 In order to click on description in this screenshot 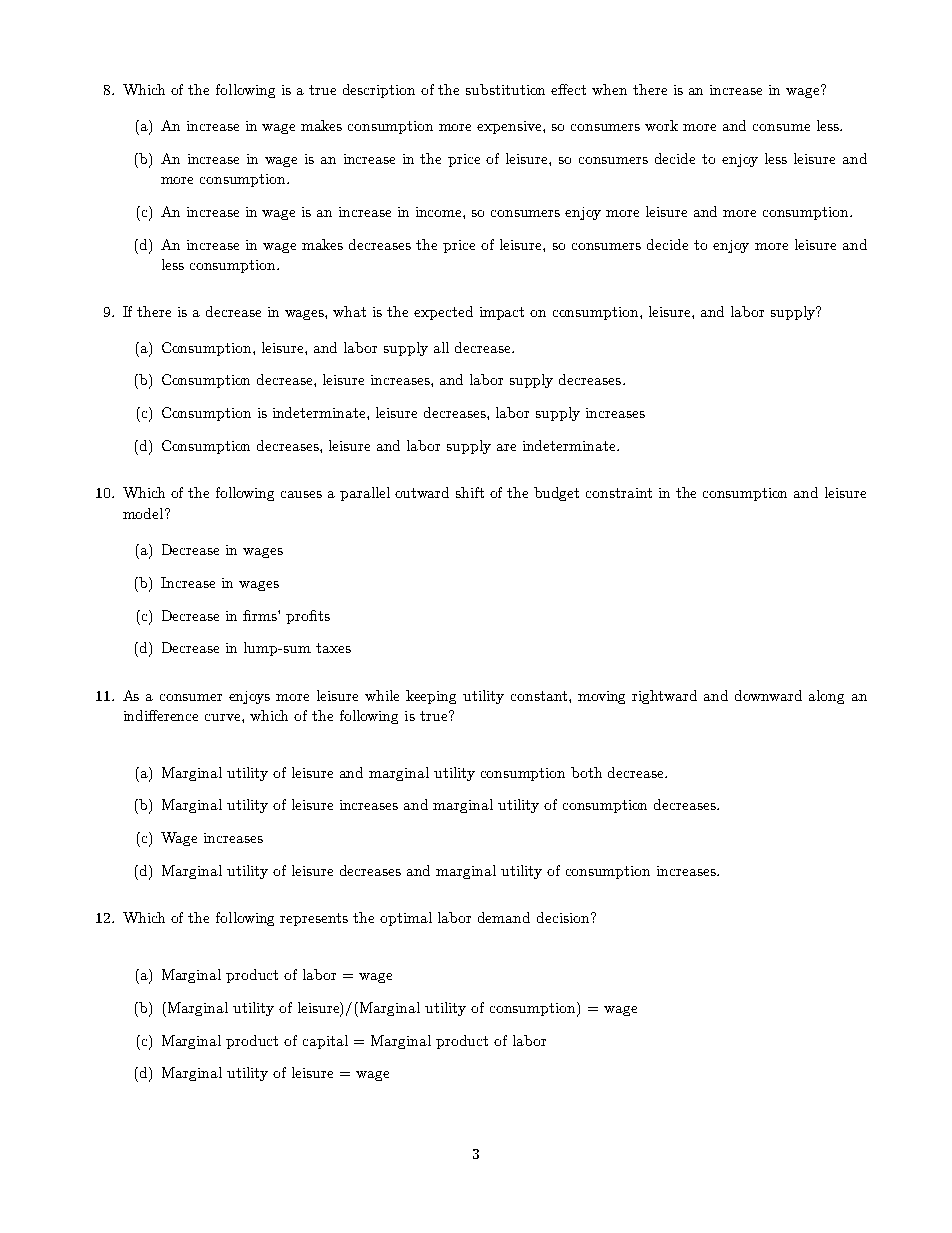, I will do `click(379, 91)`.
